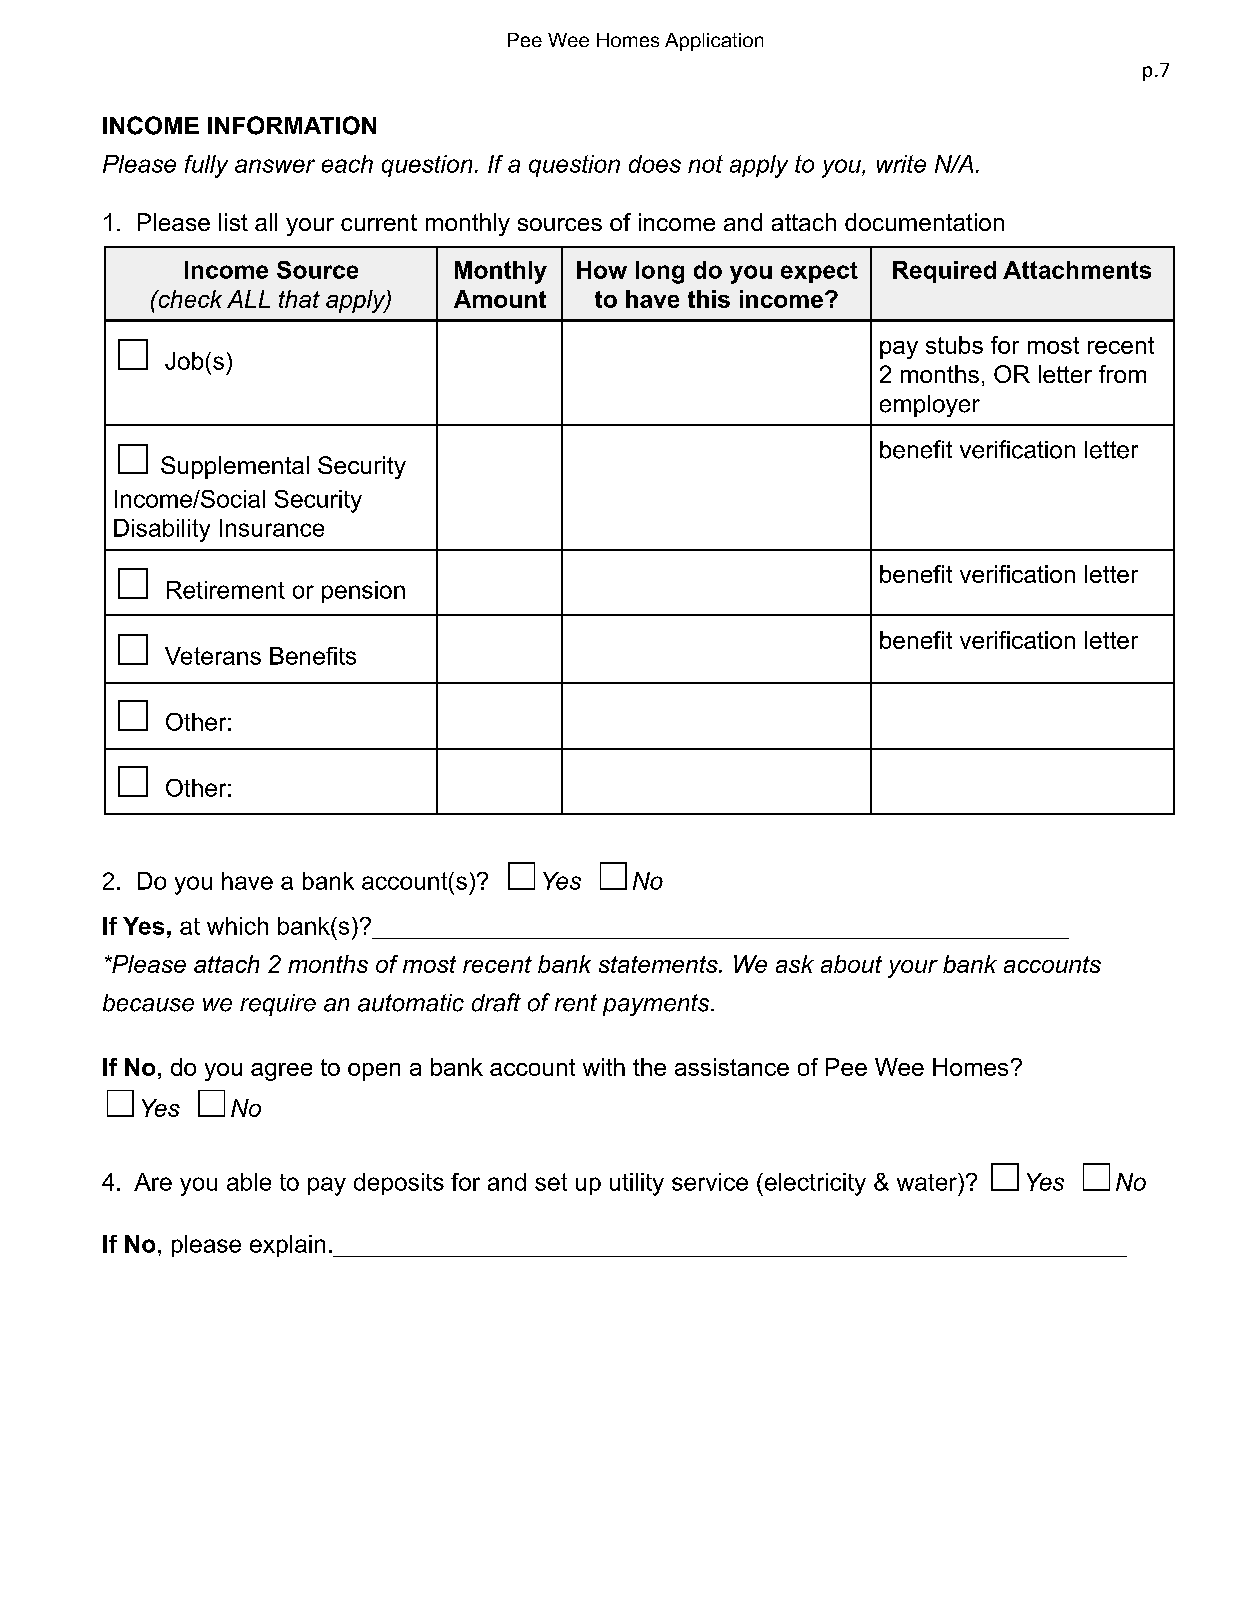  What do you see at coordinates (928, 1182) in the screenshot?
I see `water` at bounding box center [928, 1182].
